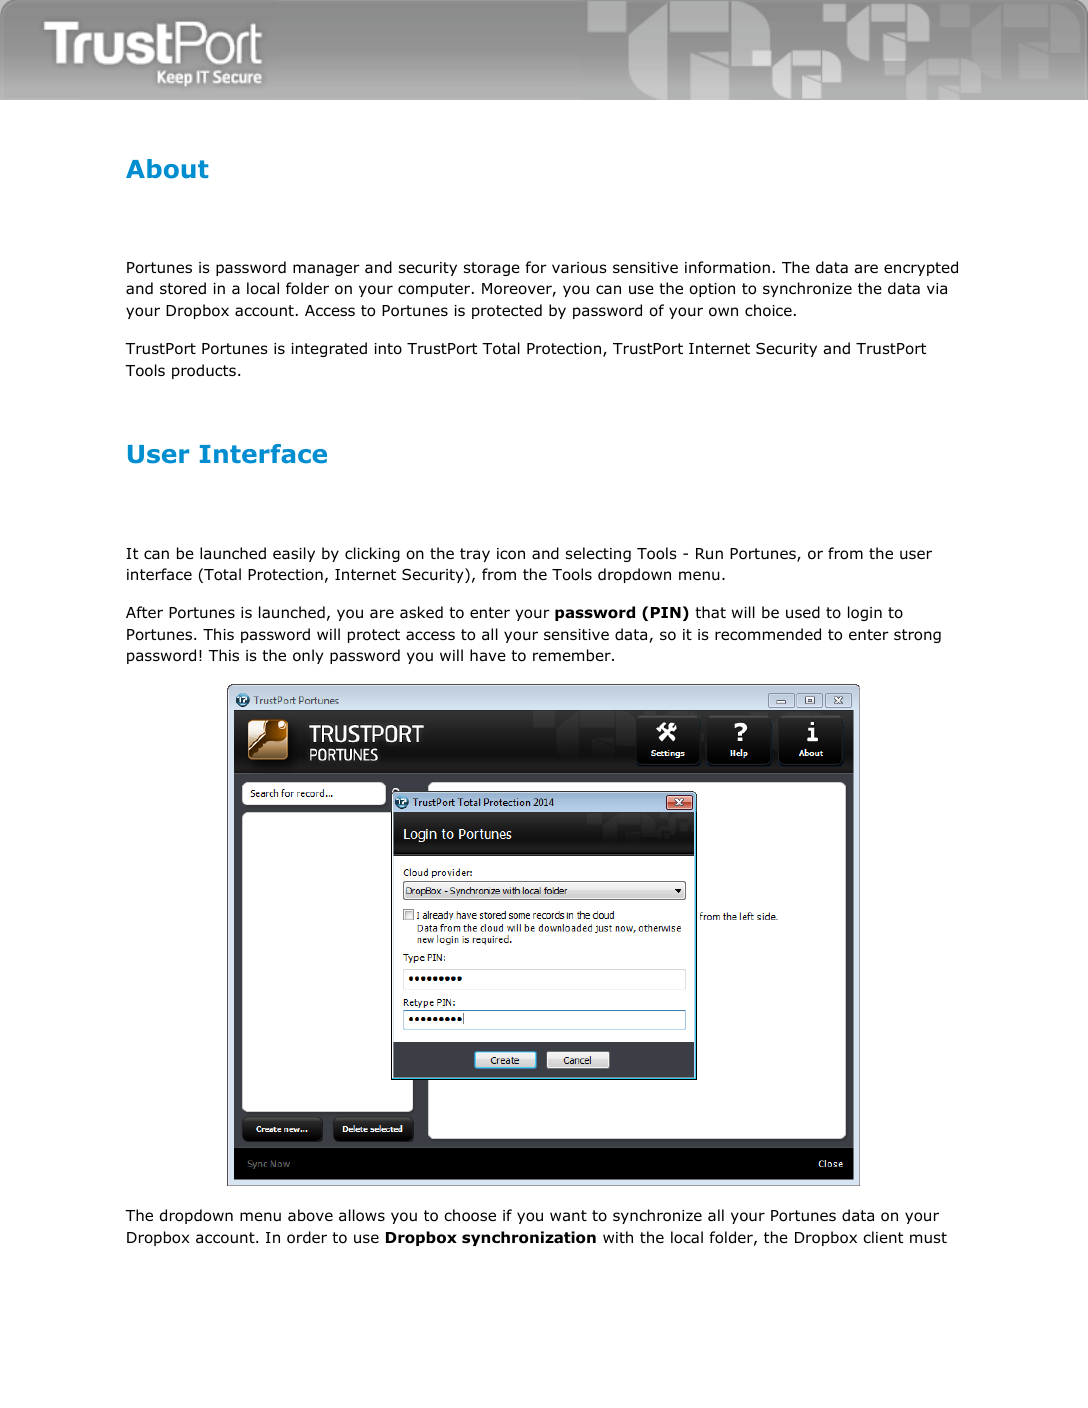 The width and height of the page is (1088, 1408). I want to click on various, so click(579, 268).
